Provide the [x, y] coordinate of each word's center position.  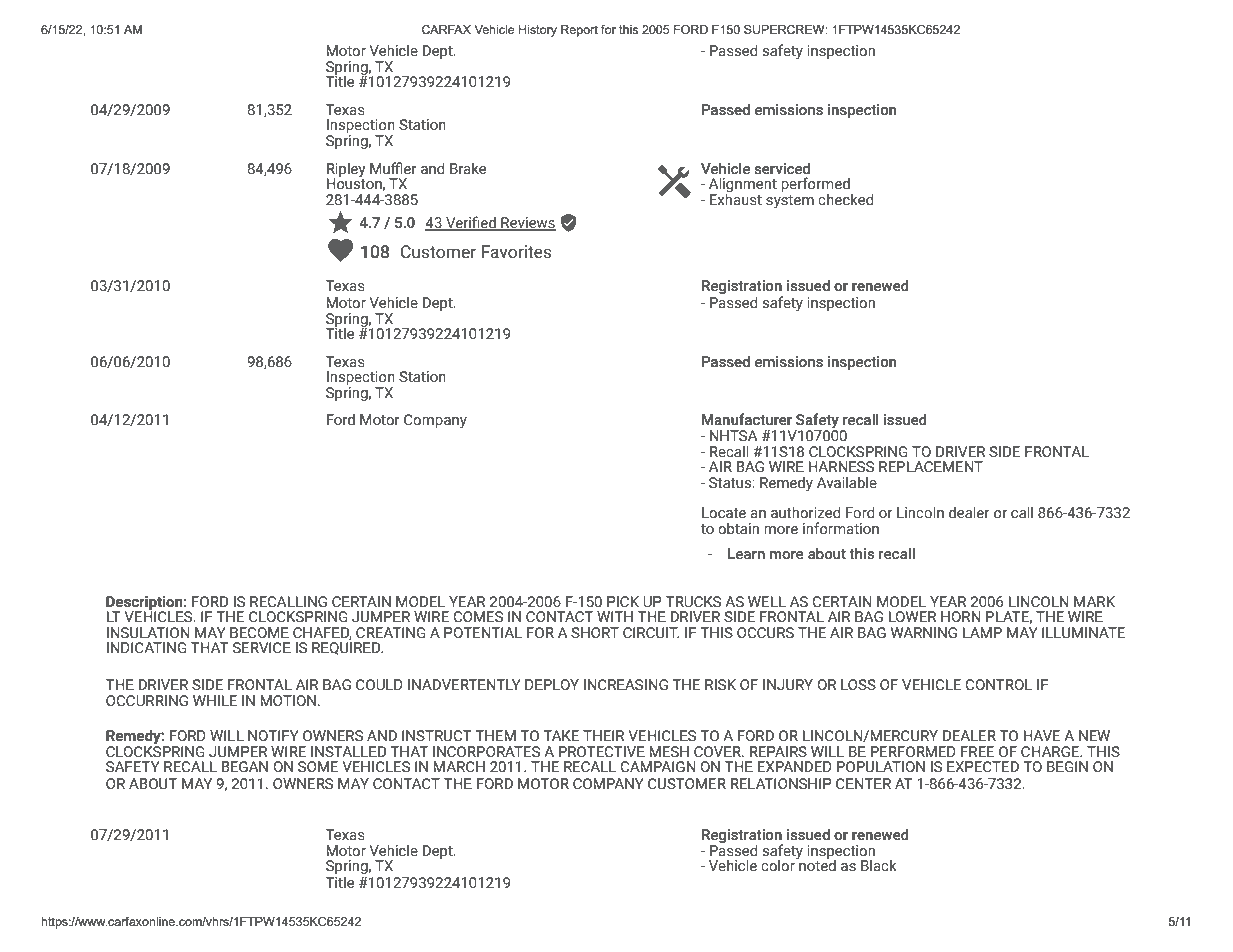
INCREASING [626, 685]
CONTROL [998, 685]
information [841, 528]
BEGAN [245, 767]
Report [579, 31]
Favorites [517, 252]
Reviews [527, 223]
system [790, 201]
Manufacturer [747, 419]
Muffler [393, 168]
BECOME [259, 633]
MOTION [288, 700]
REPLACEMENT [931, 467]
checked [845, 199]
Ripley [346, 170]
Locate [724, 513]
